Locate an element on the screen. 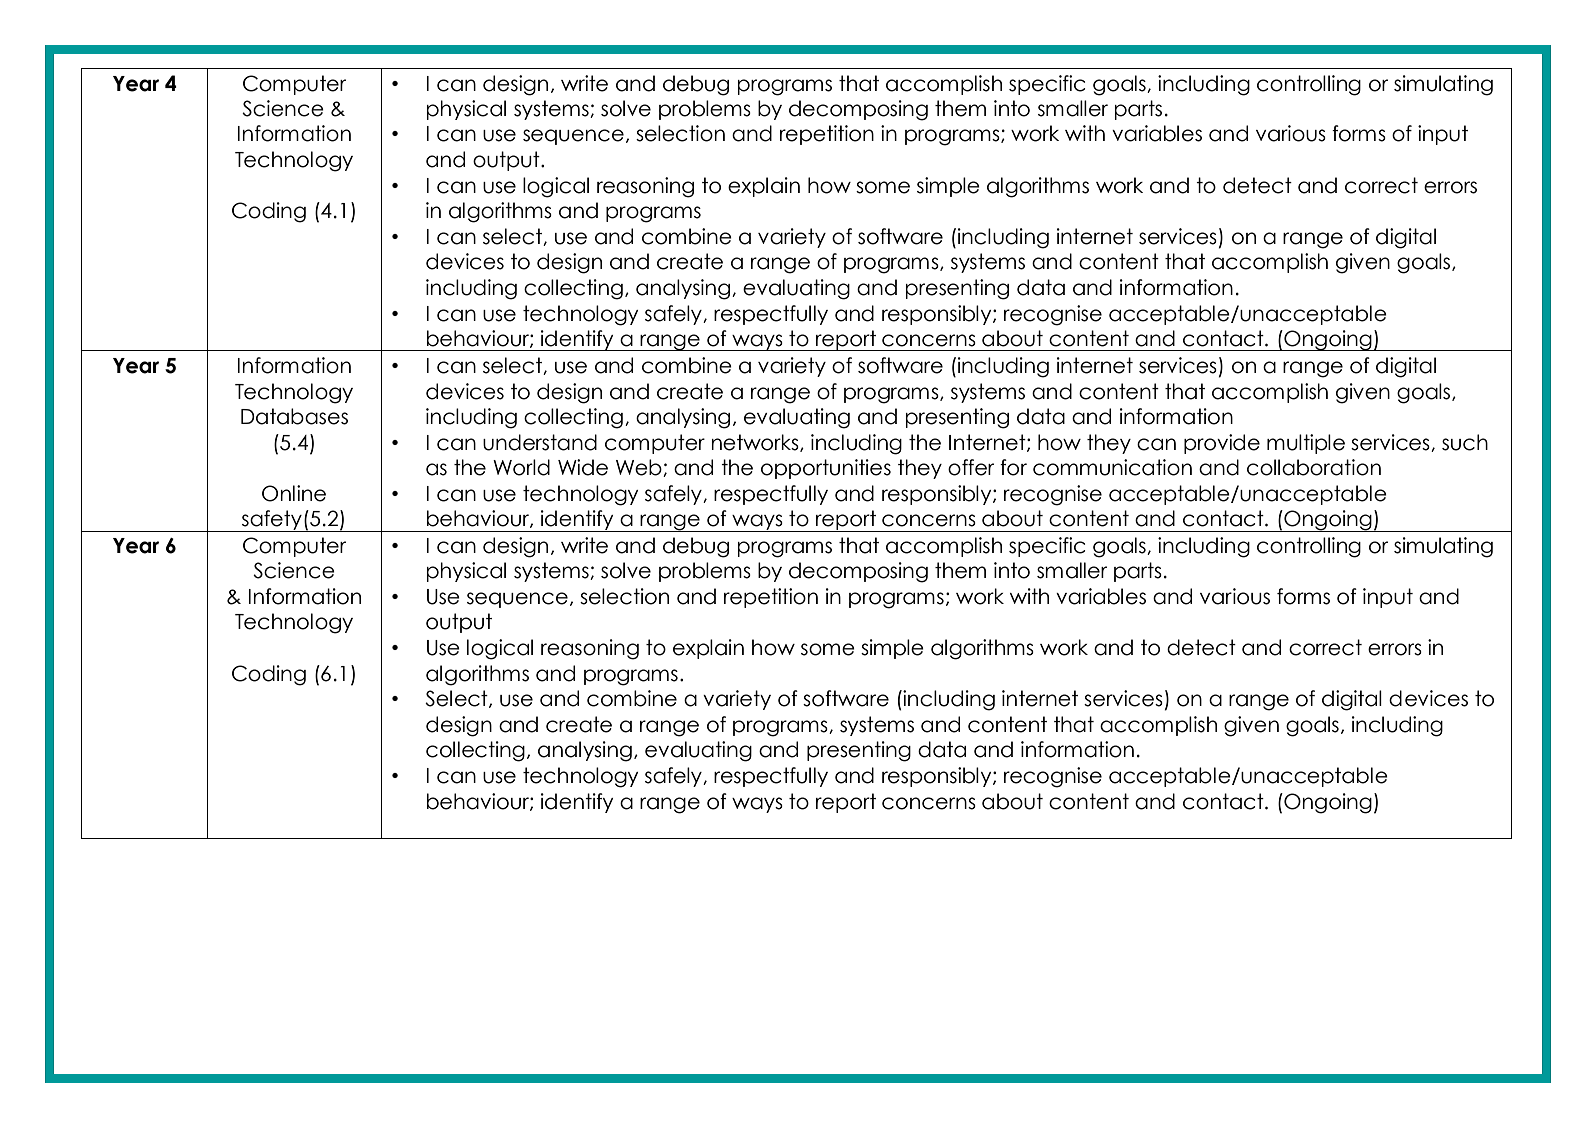  opportunities is located at coordinates (826, 469).
